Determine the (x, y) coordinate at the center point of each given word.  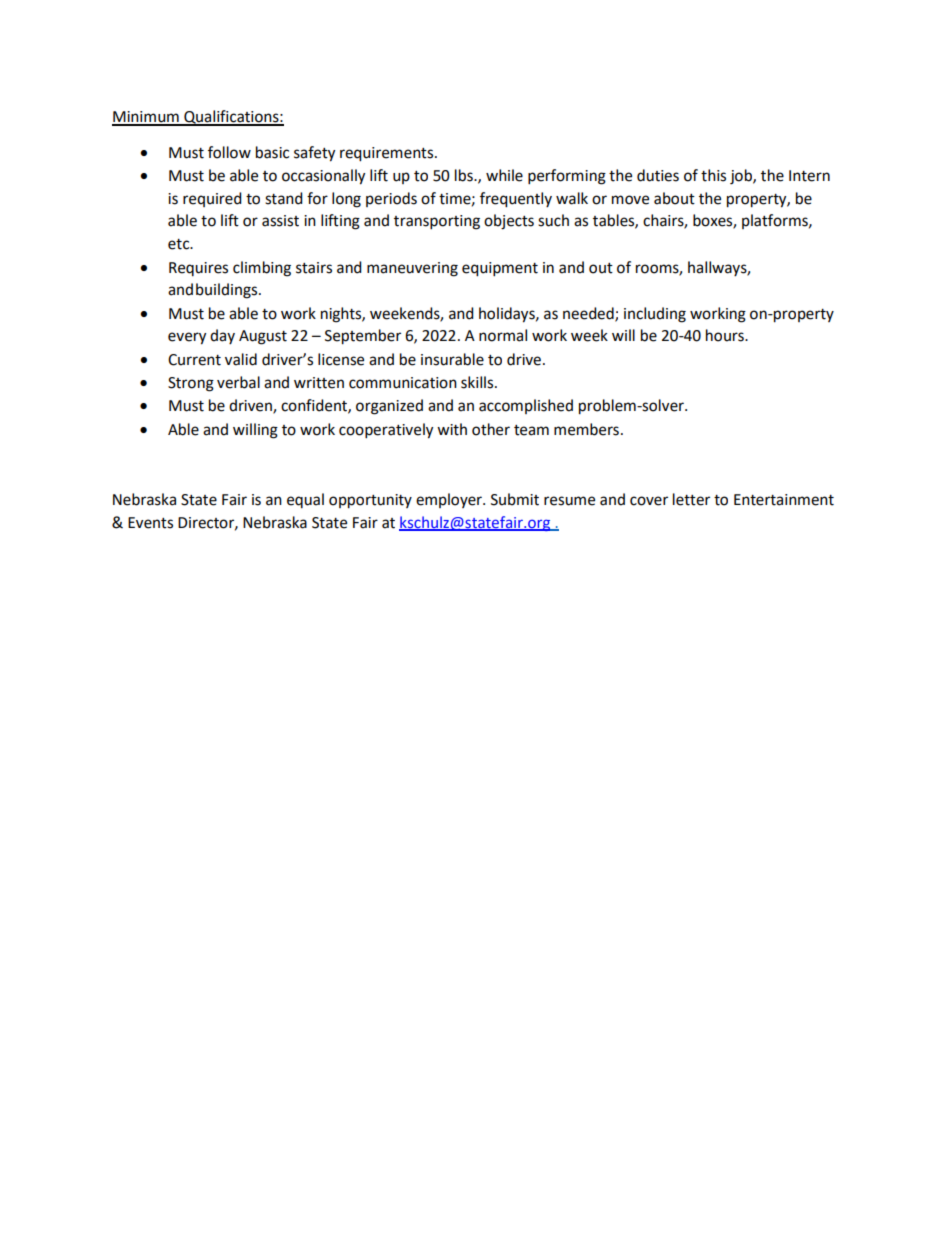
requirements (388, 154)
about (674, 198)
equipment (500, 269)
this (713, 175)
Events (150, 523)
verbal (238, 382)
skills (478, 382)
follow (229, 152)
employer (450, 500)
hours (726, 335)
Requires (198, 269)
